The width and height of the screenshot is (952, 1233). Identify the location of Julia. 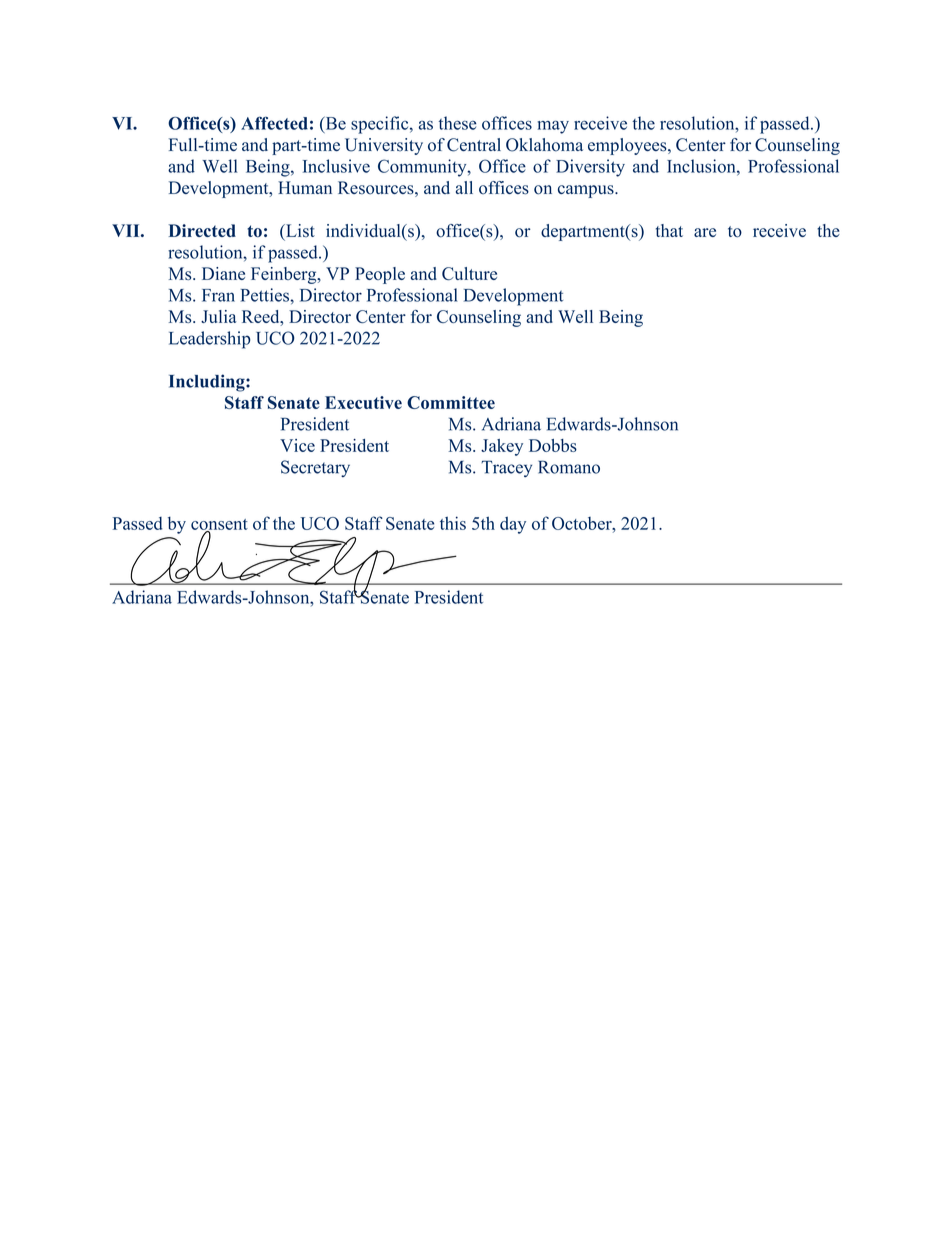
(219, 316).
